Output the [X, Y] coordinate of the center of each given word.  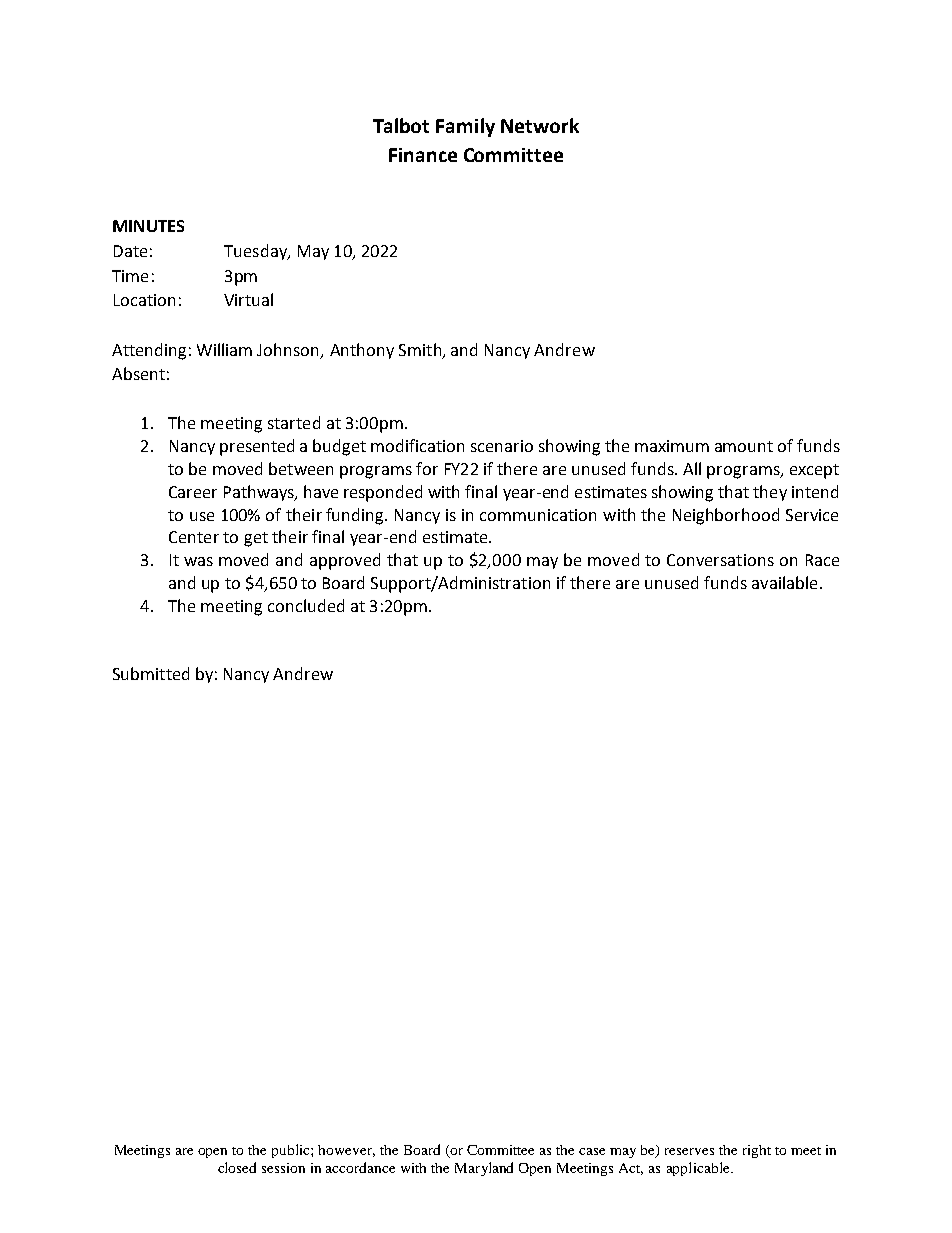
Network [540, 125]
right [757, 1151]
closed [237, 1167]
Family [465, 127]
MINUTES [148, 226]
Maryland [484, 1169]
